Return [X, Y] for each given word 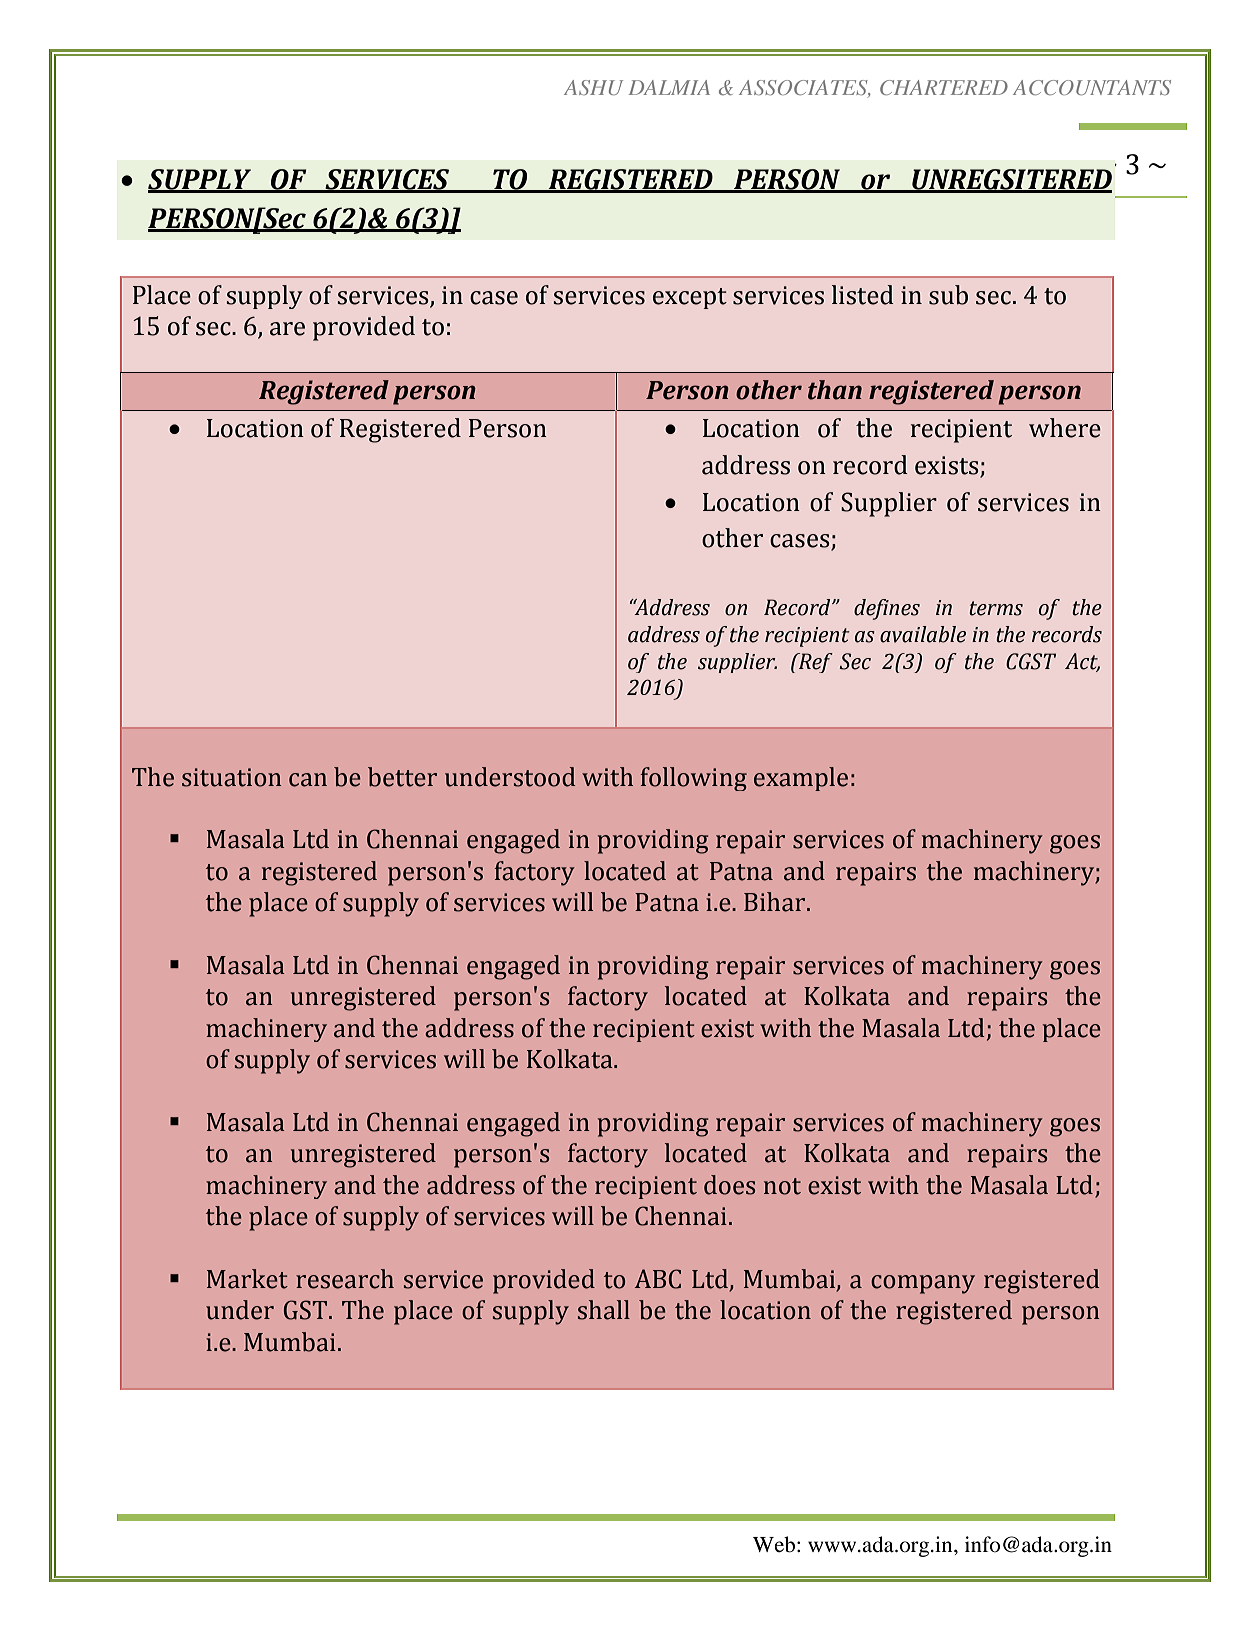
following [694, 779]
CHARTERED [944, 87]
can [308, 780]
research [345, 1279]
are [287, 329]
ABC [658, 1279]
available [923, 634]
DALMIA [669, 87]
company [923, 1284]
